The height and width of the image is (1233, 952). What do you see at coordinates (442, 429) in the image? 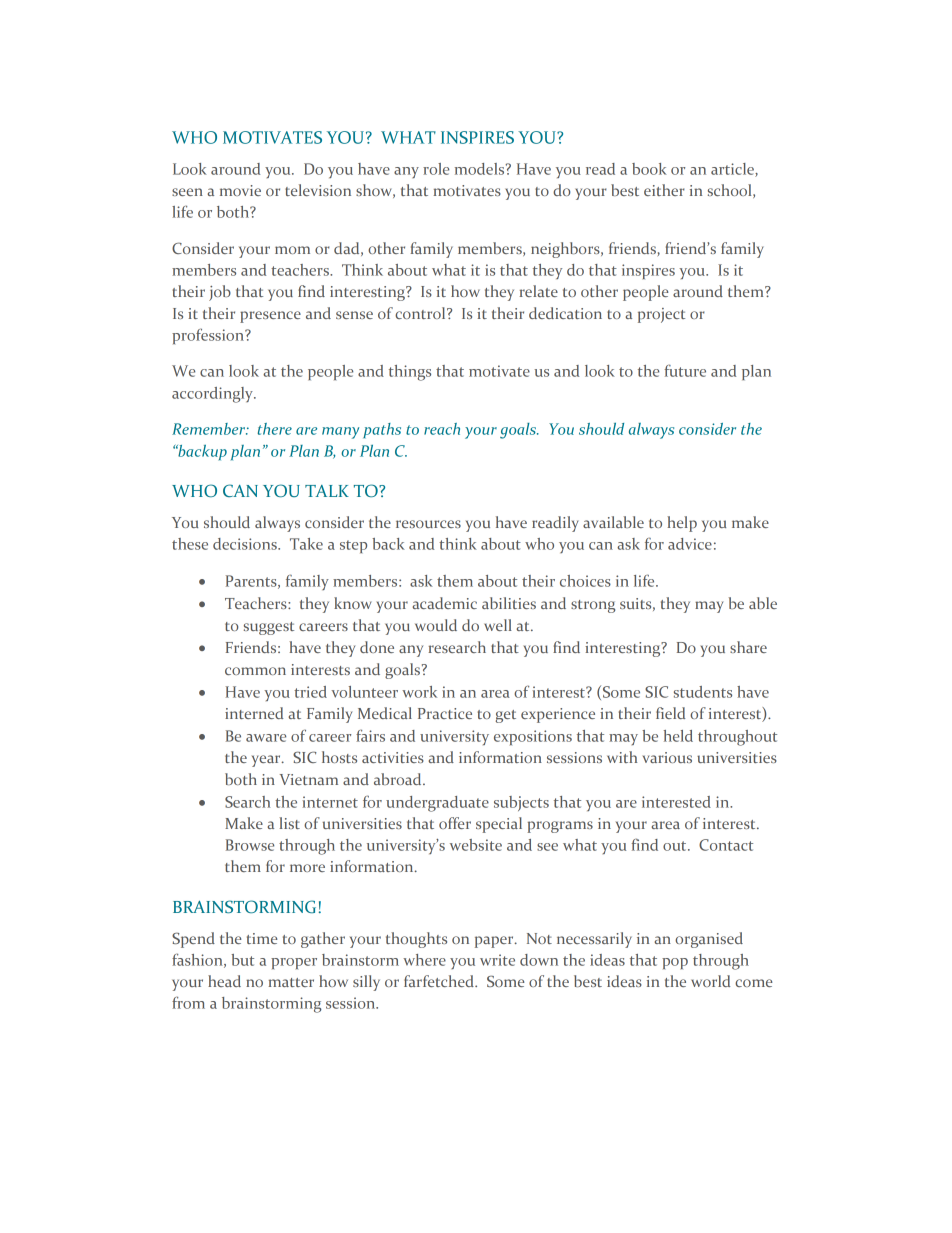
I see `reach` at bounding box center [442, 429].
